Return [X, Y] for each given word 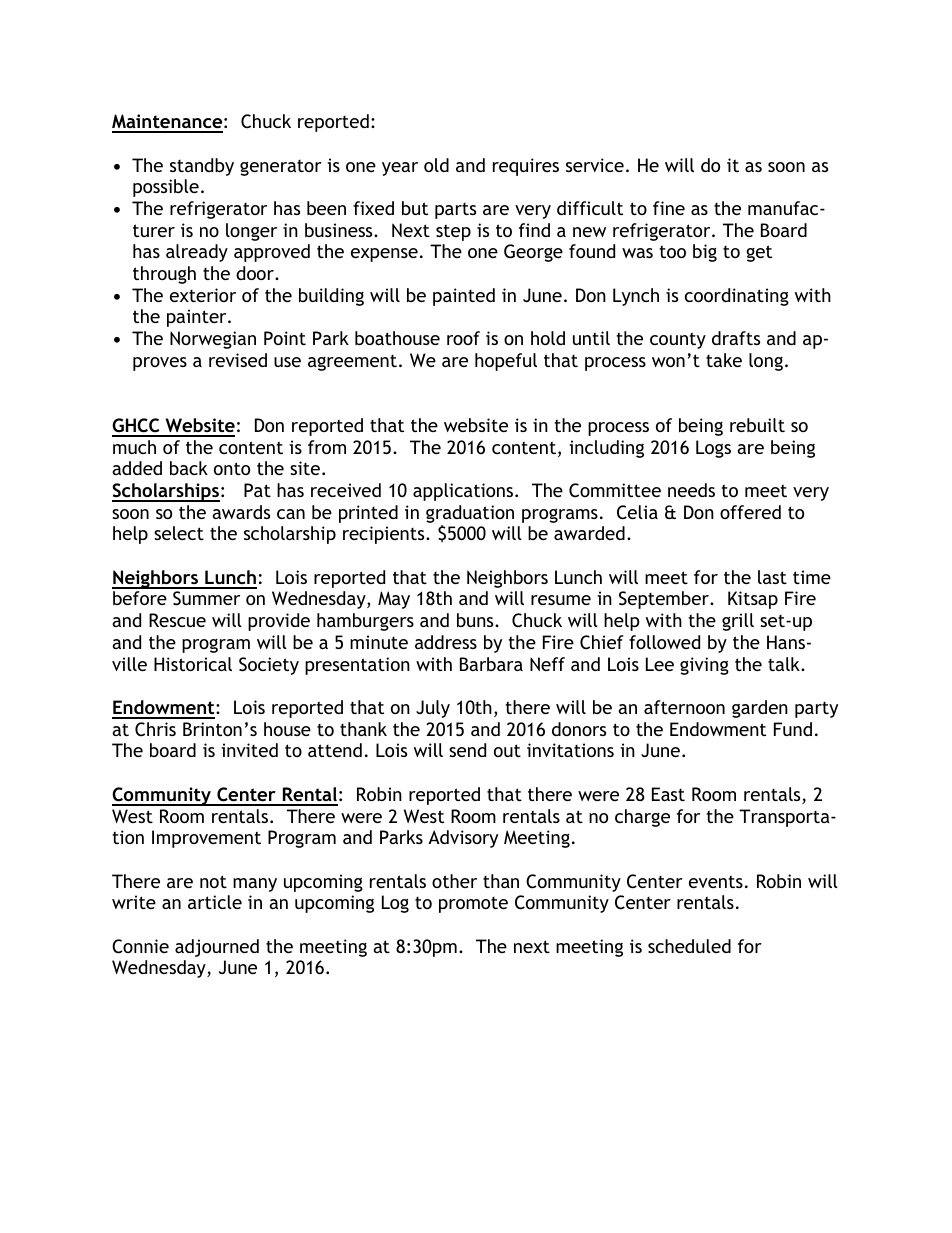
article [215, 902]
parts [455, 211]
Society [269, 666]
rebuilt [757, 425]
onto [232, 468]
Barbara [491, 664]
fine [669, 208]
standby [202, 167]
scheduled [689, 946]
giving [704, 666]
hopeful [506, 362]
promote [473, 905]
